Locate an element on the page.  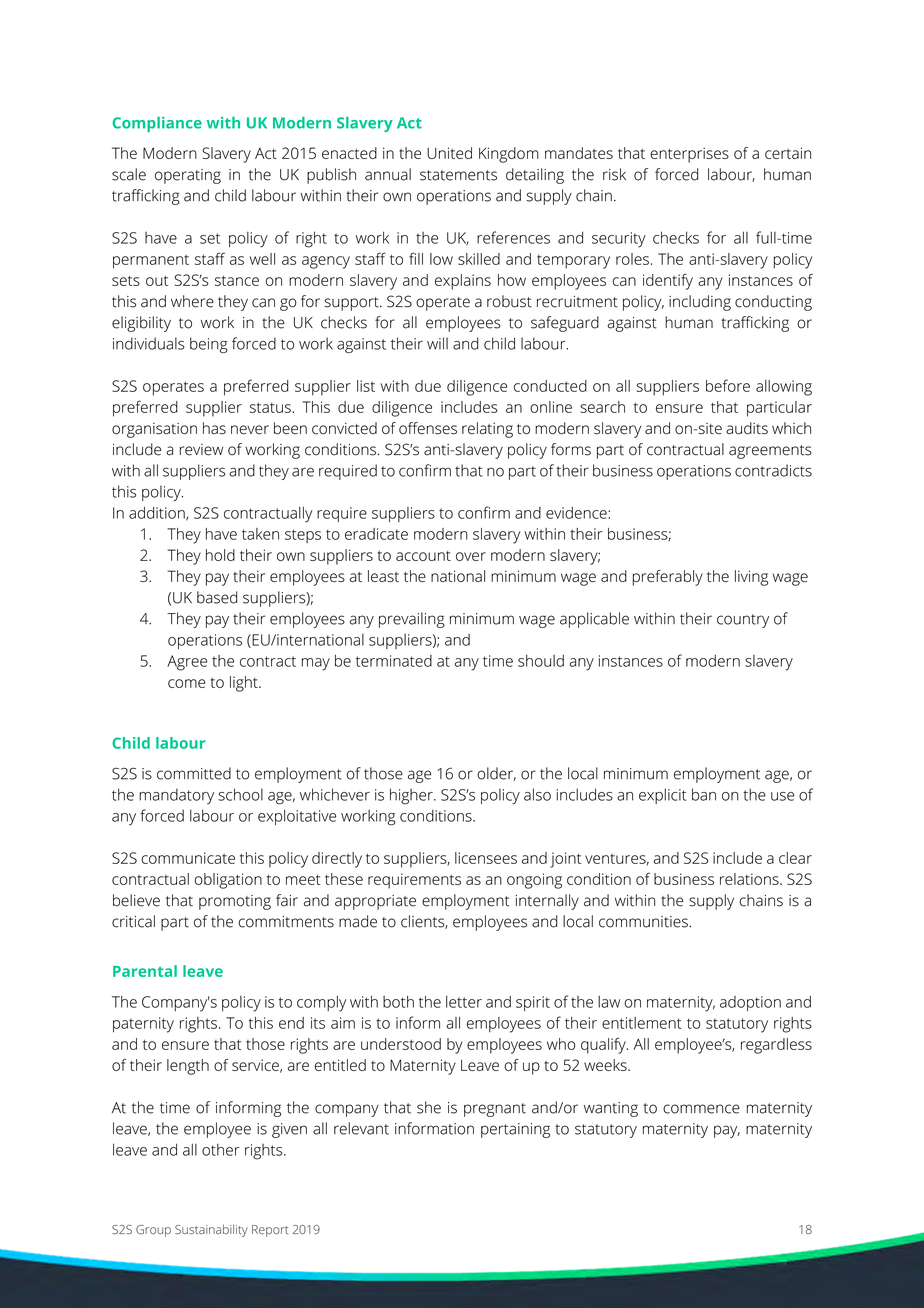
terminated is located at coordinates (394, 661).
